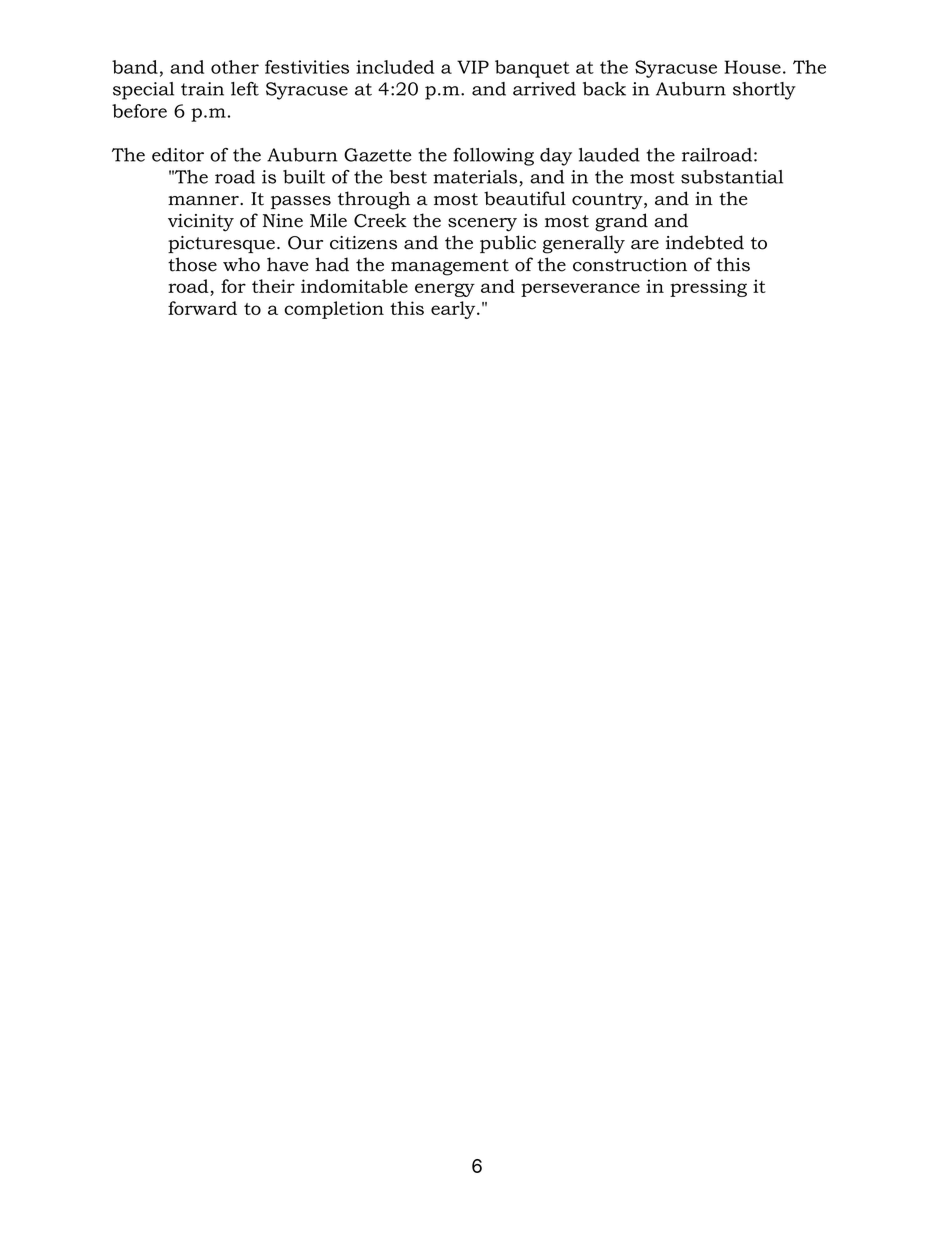 Image resolution: width=952 pixels, height=1233 pixels. Describe the element at coordinates (732, 177) in the page. I see `substantial` at that location.
